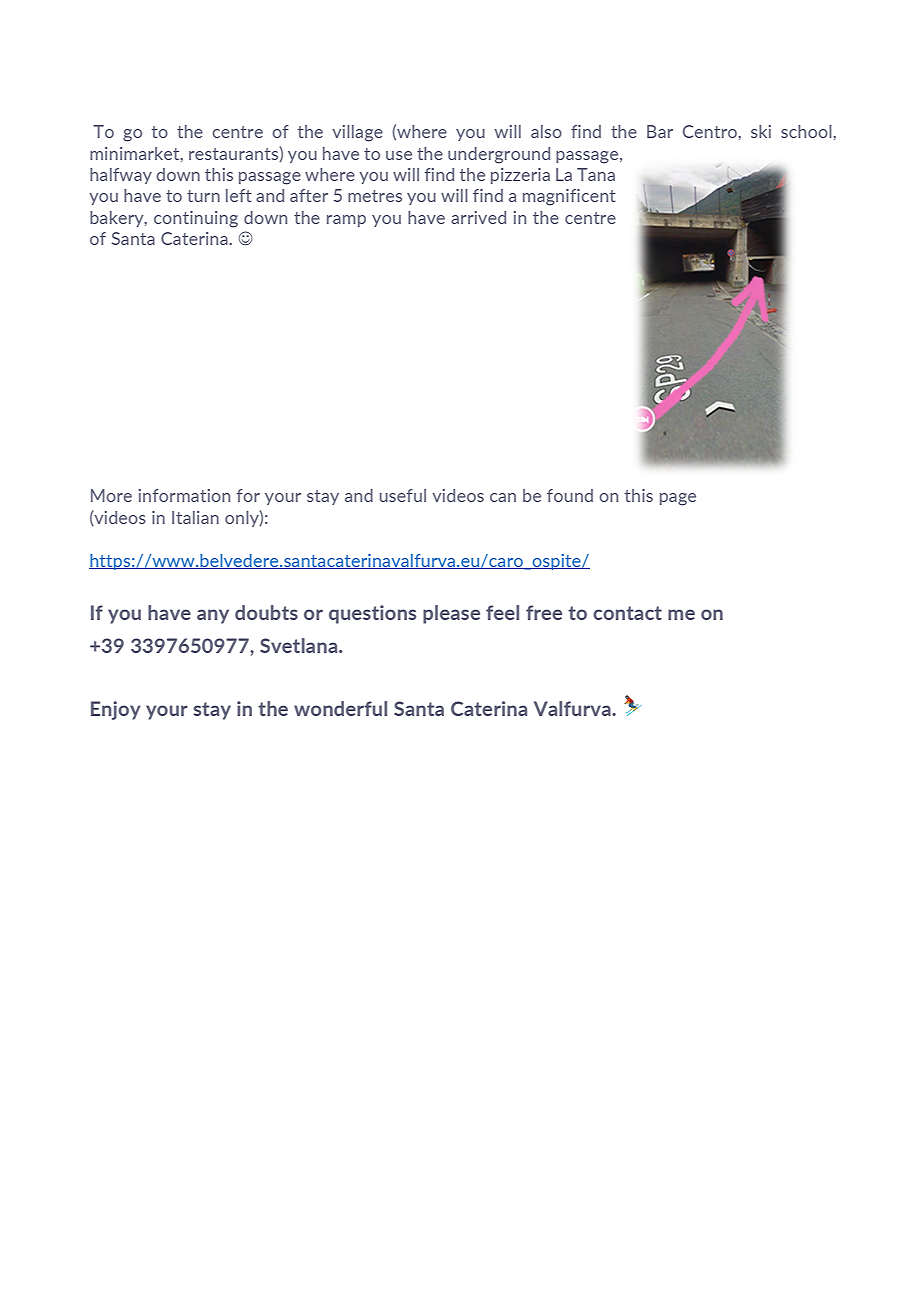  What do you see at coordinates (196, 219) in the screenshot?
I see `continuing` at bounding box center [196, 219].
